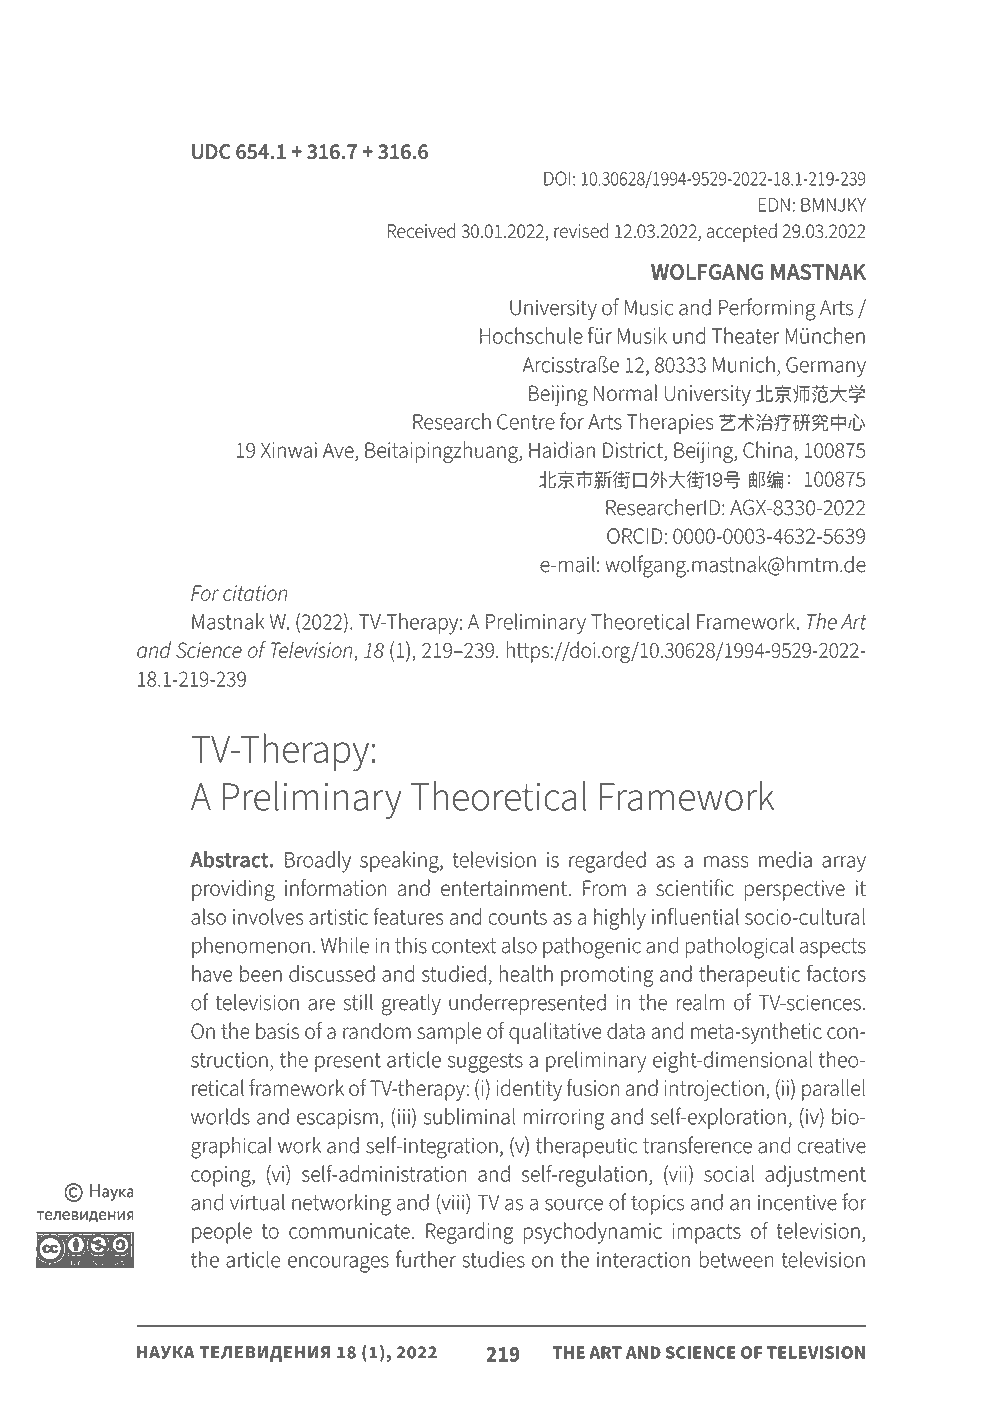 The width and height of the page is (1002, 1417). What do you see at coordinates (421, 230) in the page?
I see `Received` at bounding box center [421, 230].
